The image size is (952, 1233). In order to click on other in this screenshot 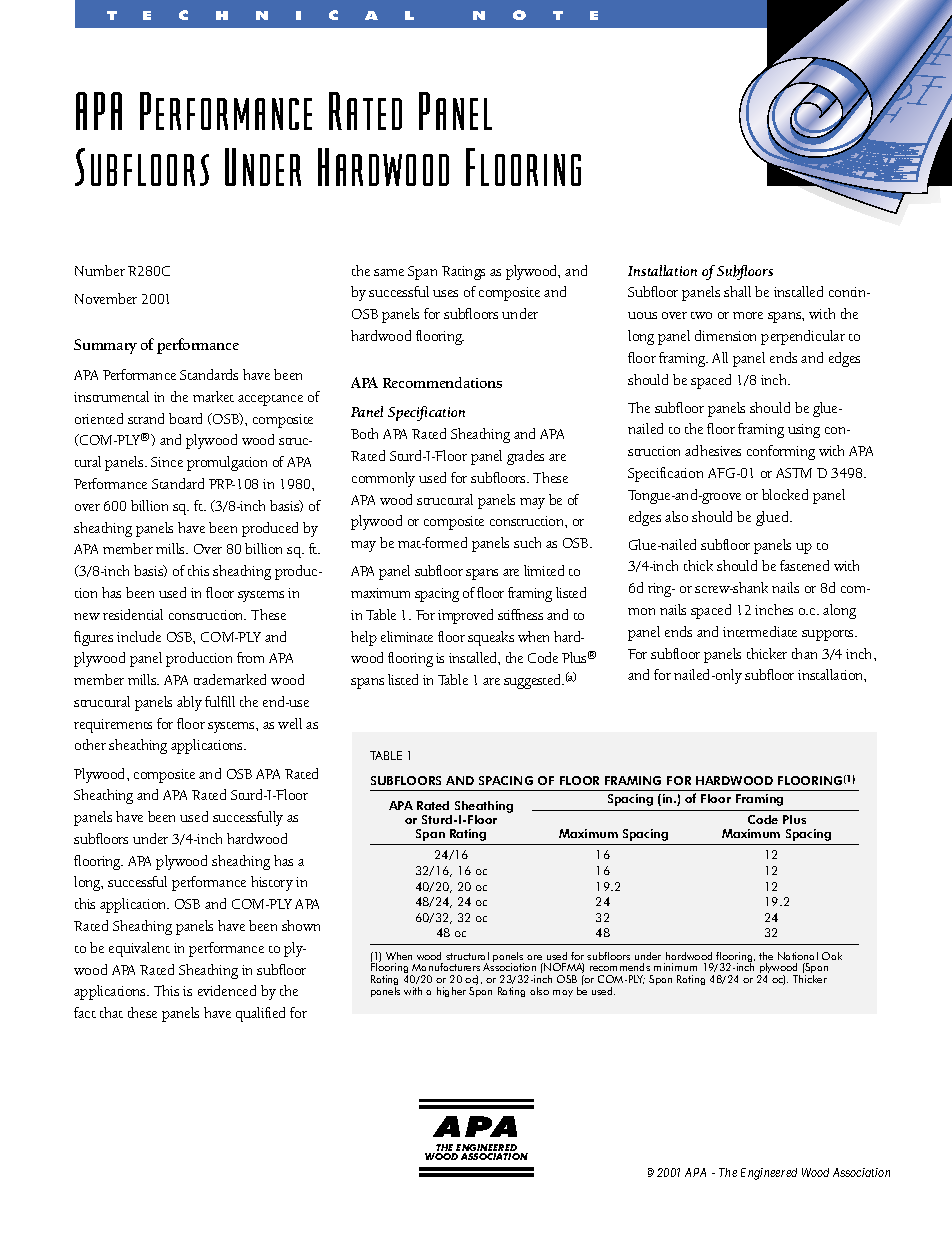, I will do `click(90, 744)`.
